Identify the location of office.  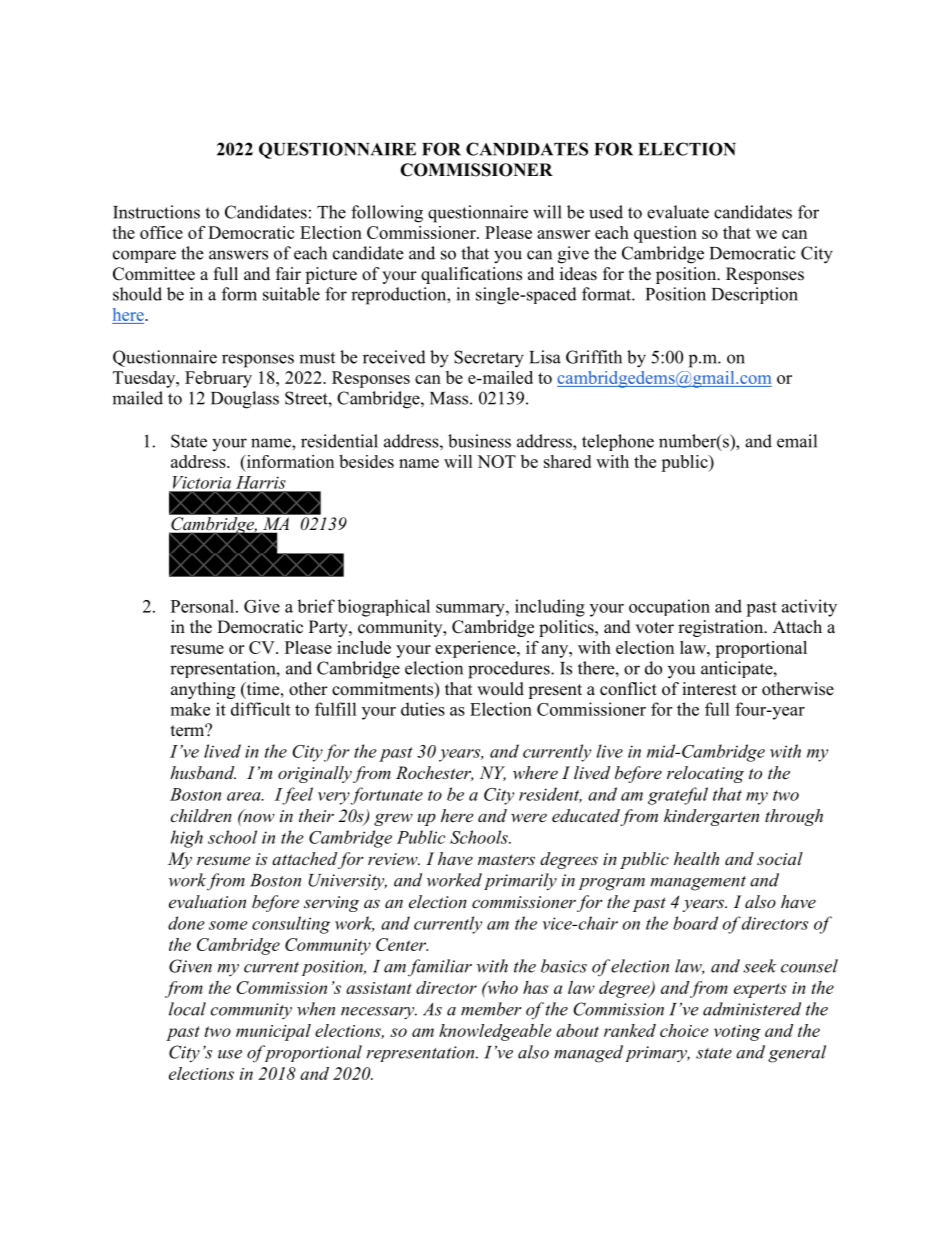
(161, 232).
